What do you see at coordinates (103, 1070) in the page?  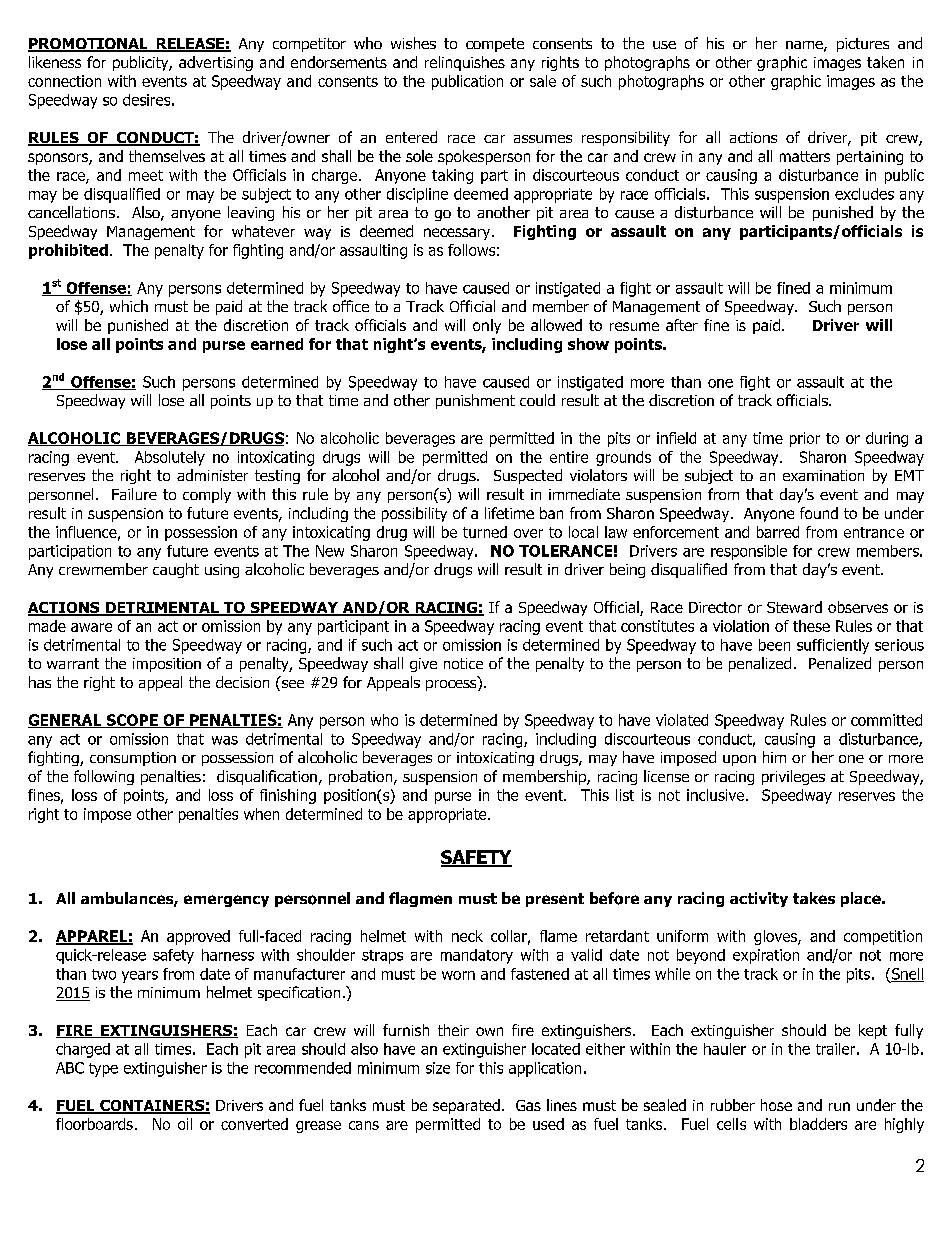 I see `type` at bounding box center [103, 1070].
